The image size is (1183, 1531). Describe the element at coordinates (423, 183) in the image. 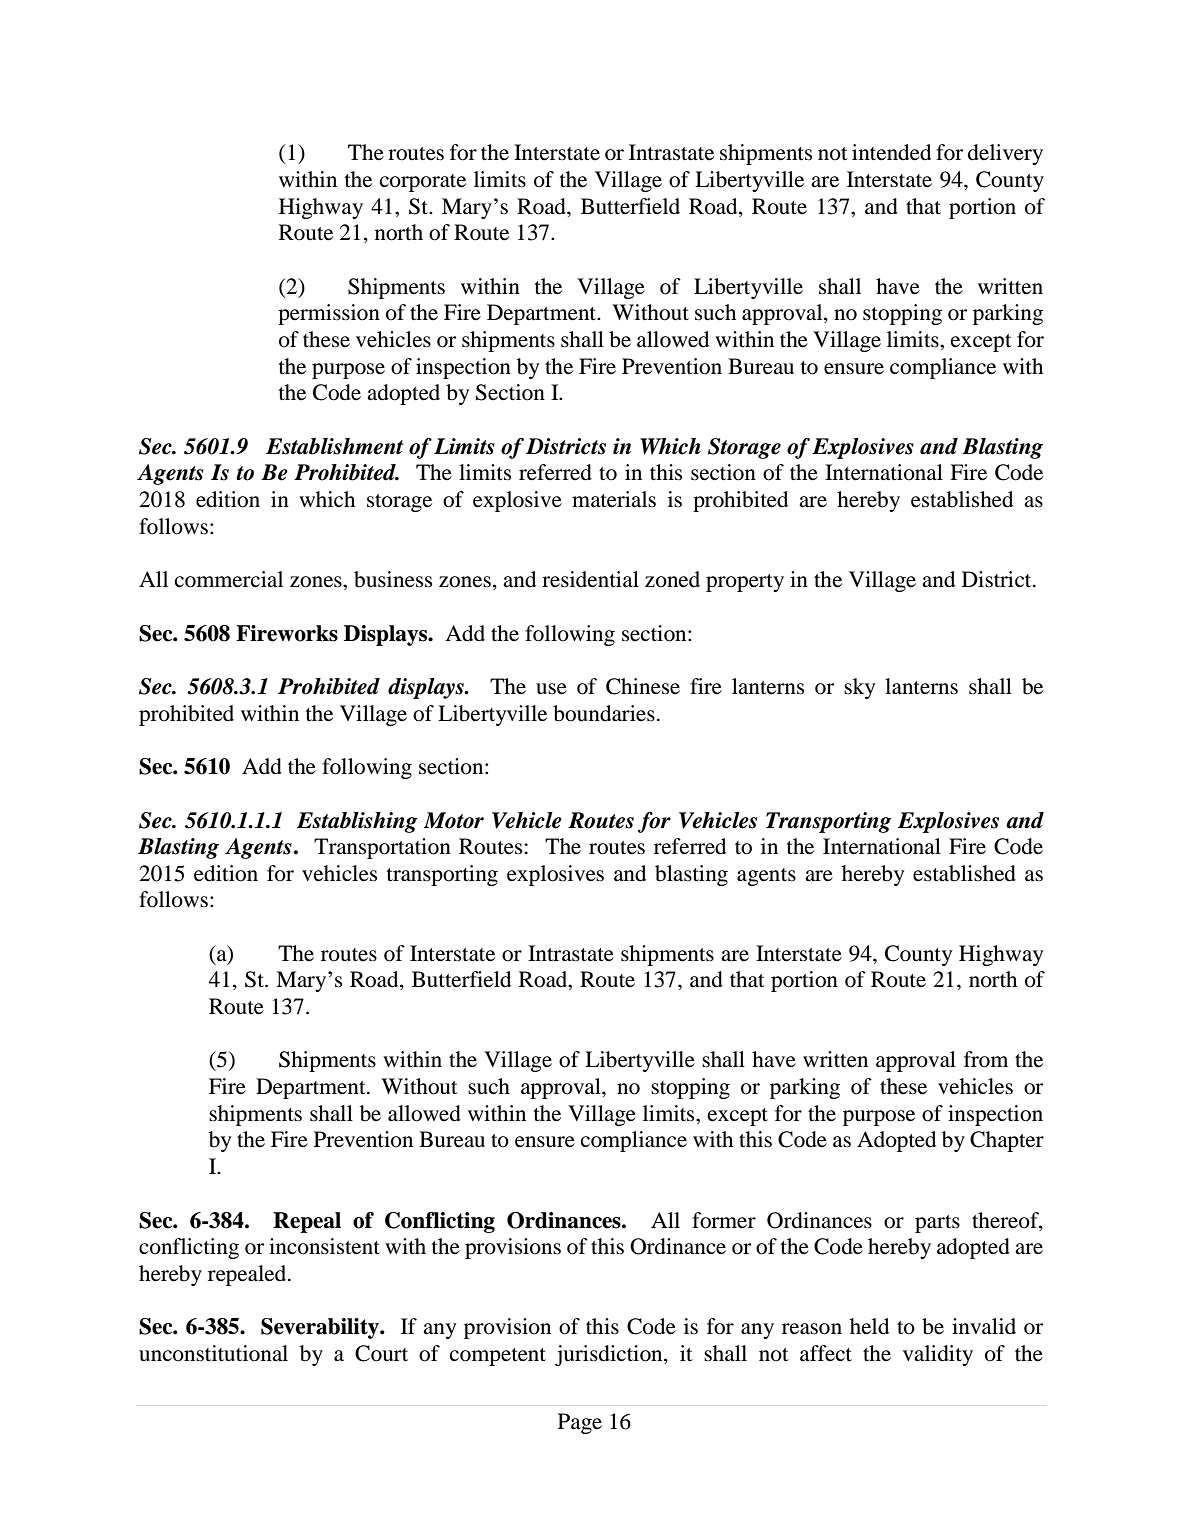

I see `corporate` at that location.
